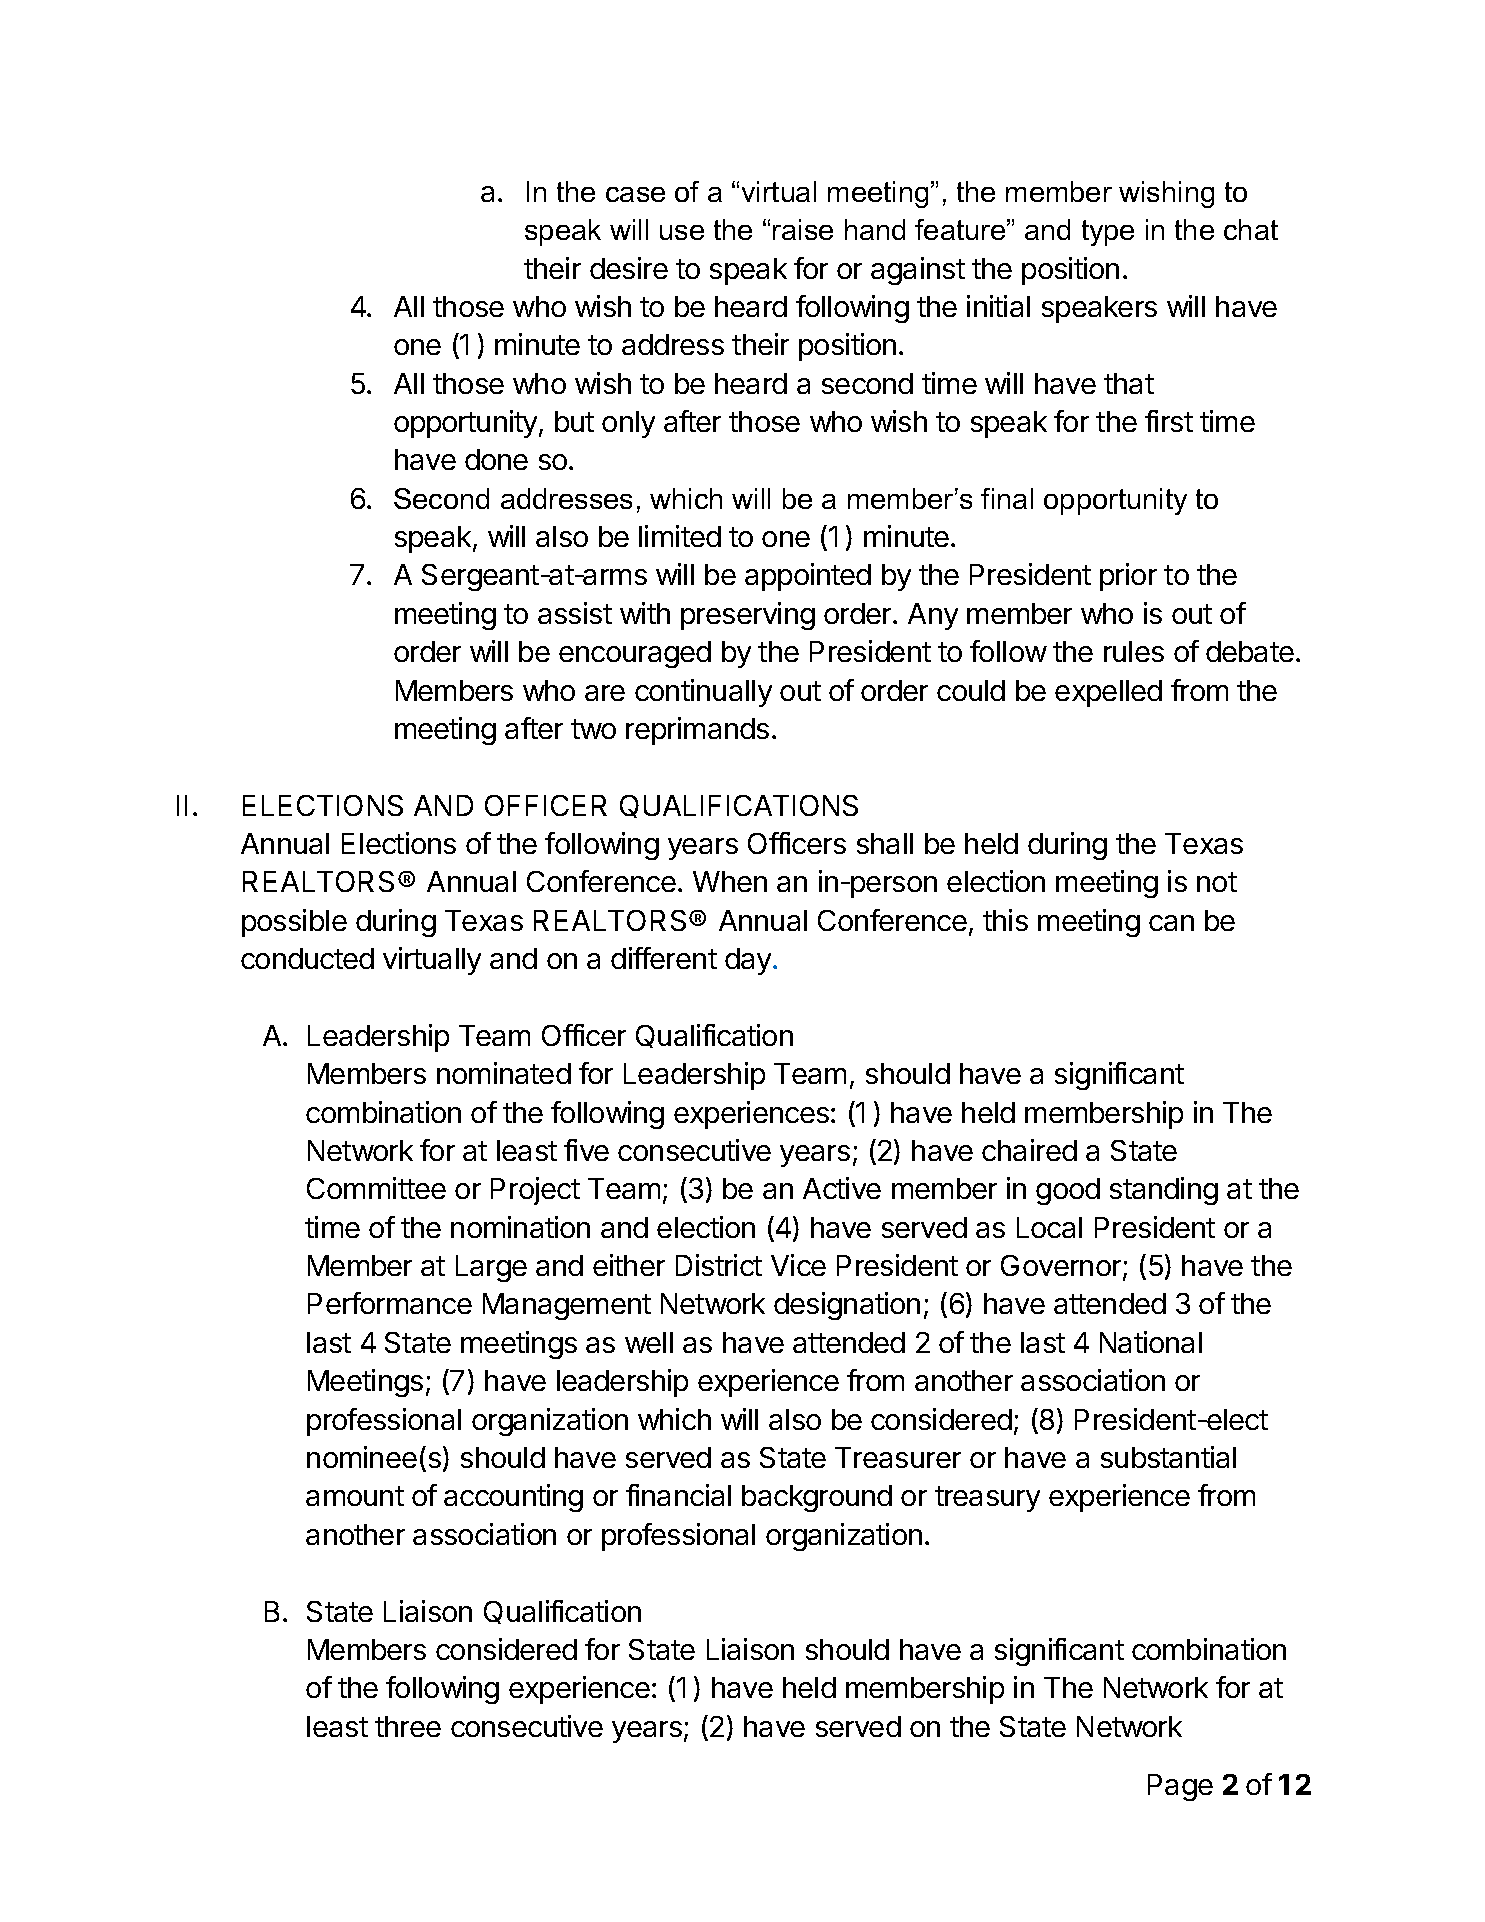 The width and height of the screenshot is (1485, 1922). I want to click on type, so click(1108, 233).
